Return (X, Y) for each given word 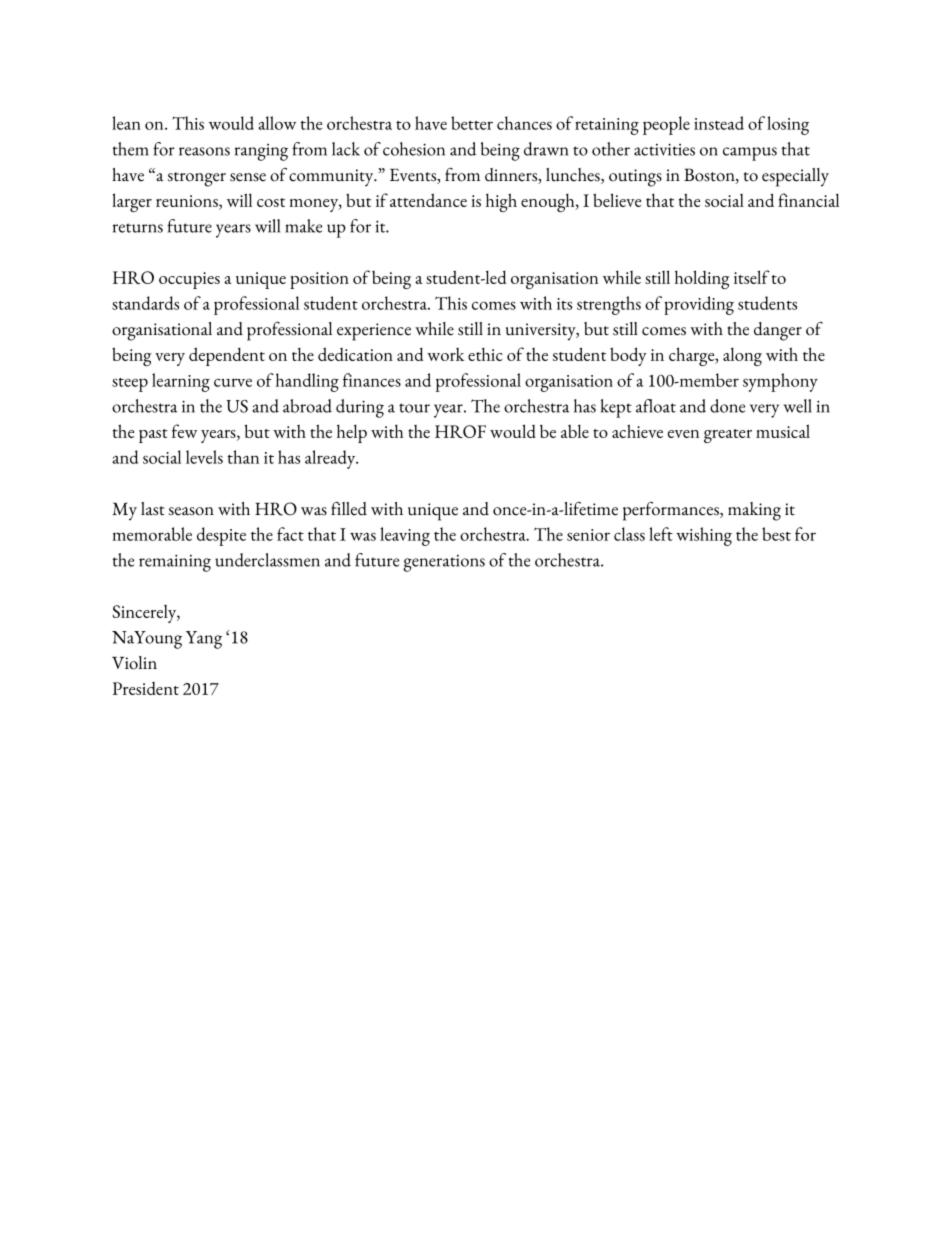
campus (750, 154)
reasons (204, 151)
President (145, 688)
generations (444, 563)
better (472, 123)
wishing (704, 536)
